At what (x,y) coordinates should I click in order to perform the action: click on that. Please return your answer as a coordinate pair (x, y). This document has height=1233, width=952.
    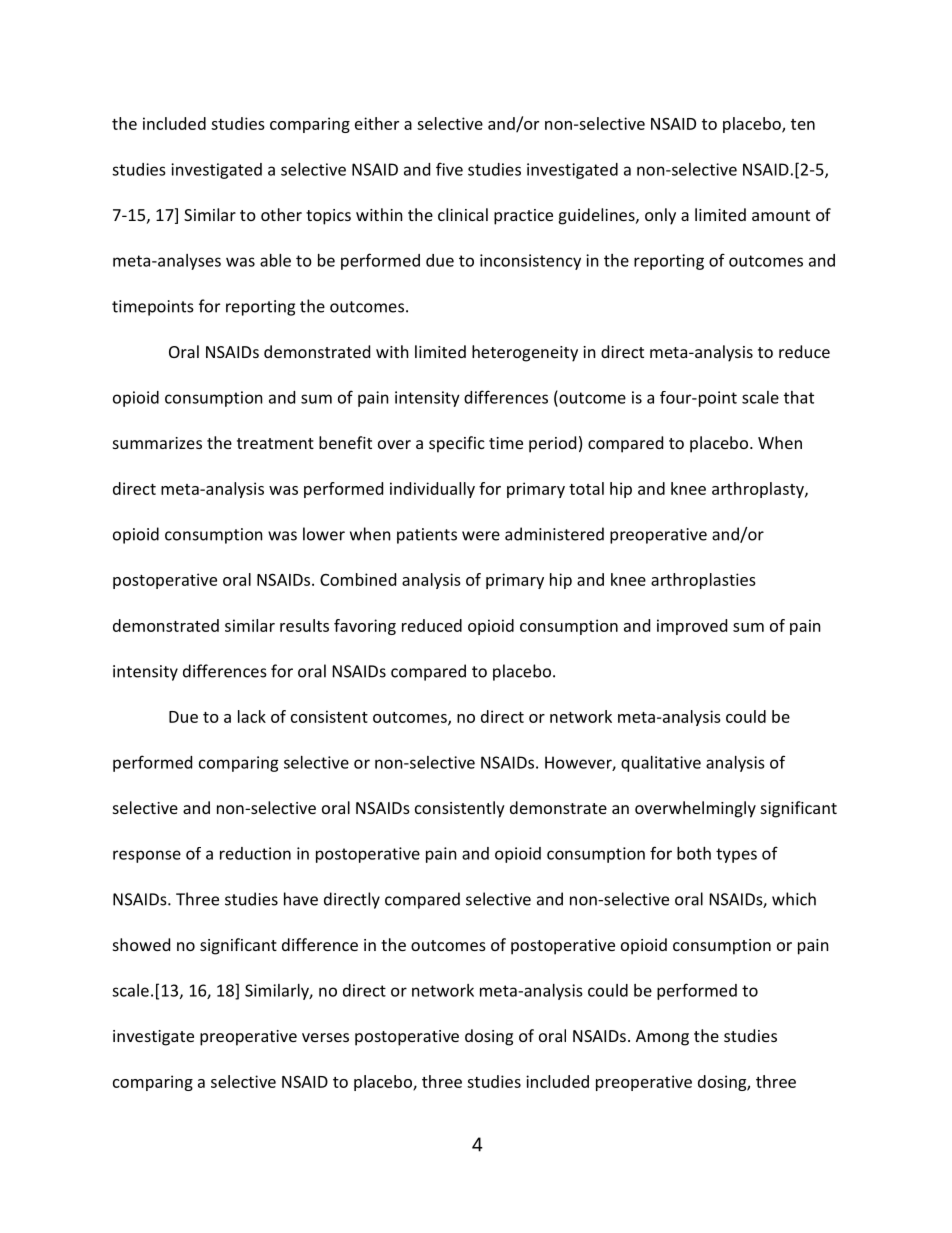
    Looking at the image, I should click on (799, 397).
